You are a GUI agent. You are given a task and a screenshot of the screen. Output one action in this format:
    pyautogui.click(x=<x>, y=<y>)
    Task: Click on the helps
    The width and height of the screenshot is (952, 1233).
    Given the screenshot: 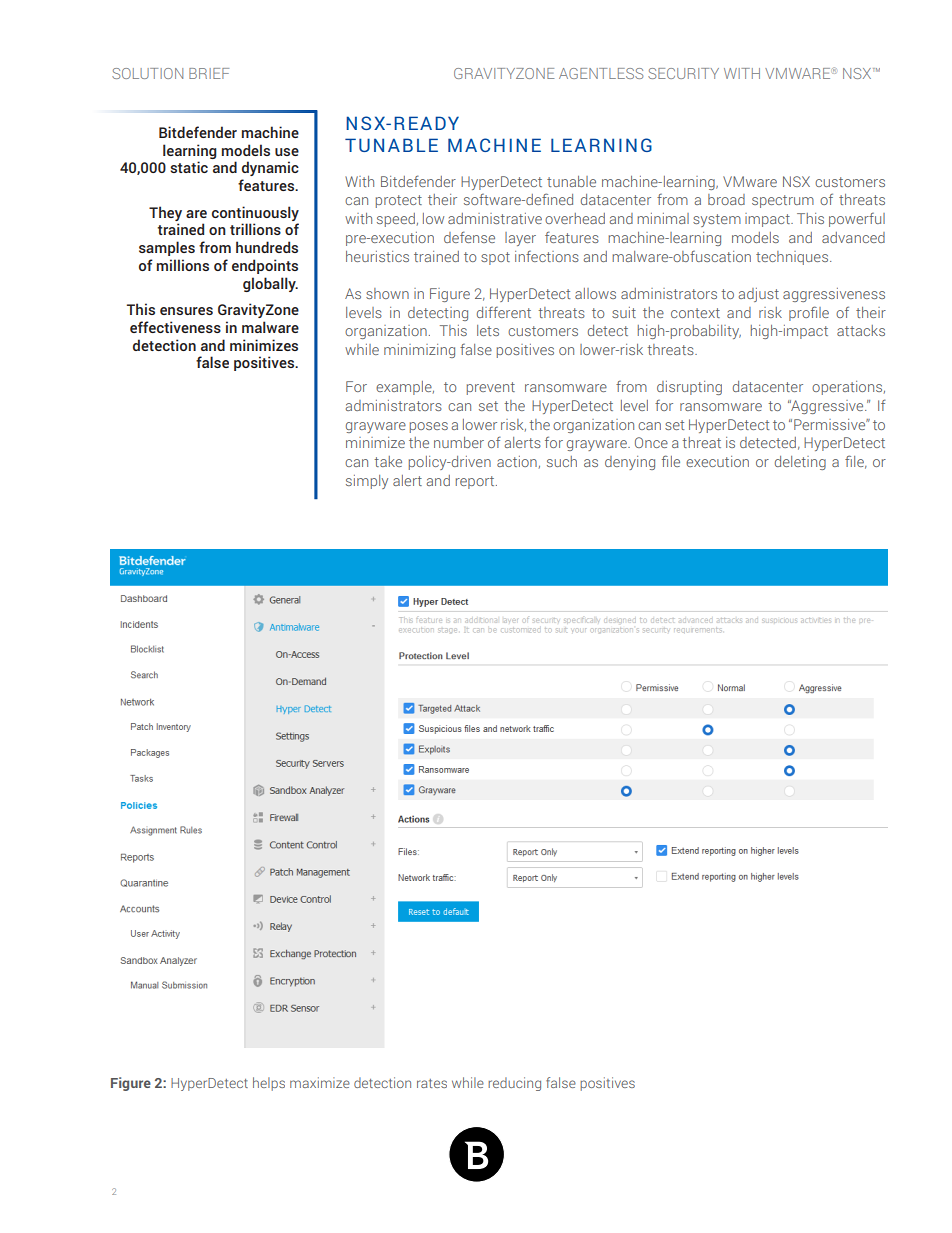 What is the action you would take?
    pyautogui.click(x=269, y=1084)
